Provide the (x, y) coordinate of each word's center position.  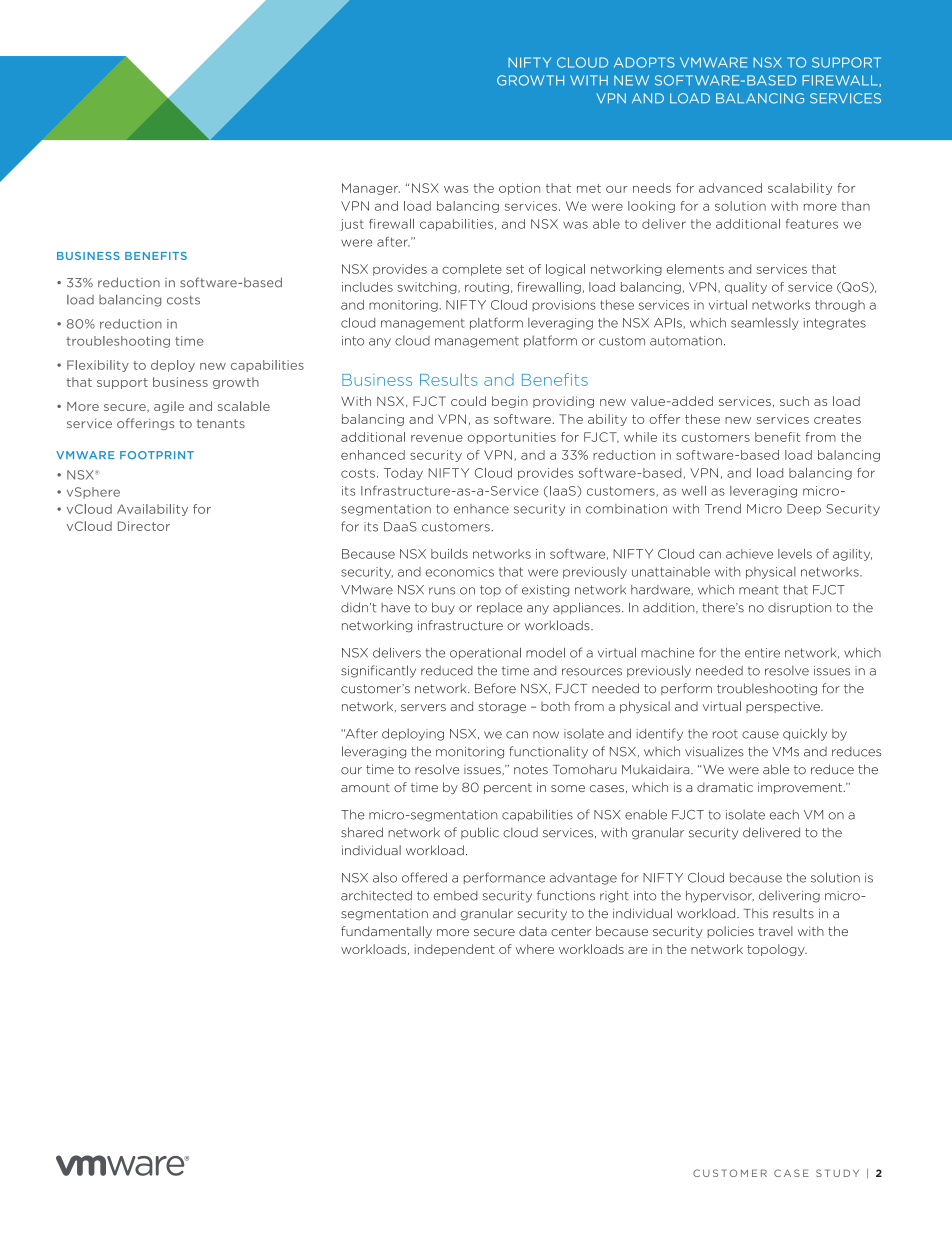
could (468, 401)
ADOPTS (644, 62)
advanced (730, 188)
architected (376, 895)
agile (169, 407)
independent (455, 950)
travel (775, 931)
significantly (378, 671)
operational (485, 654)
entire (762, 653)
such (794, 401)
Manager (371, 189)
